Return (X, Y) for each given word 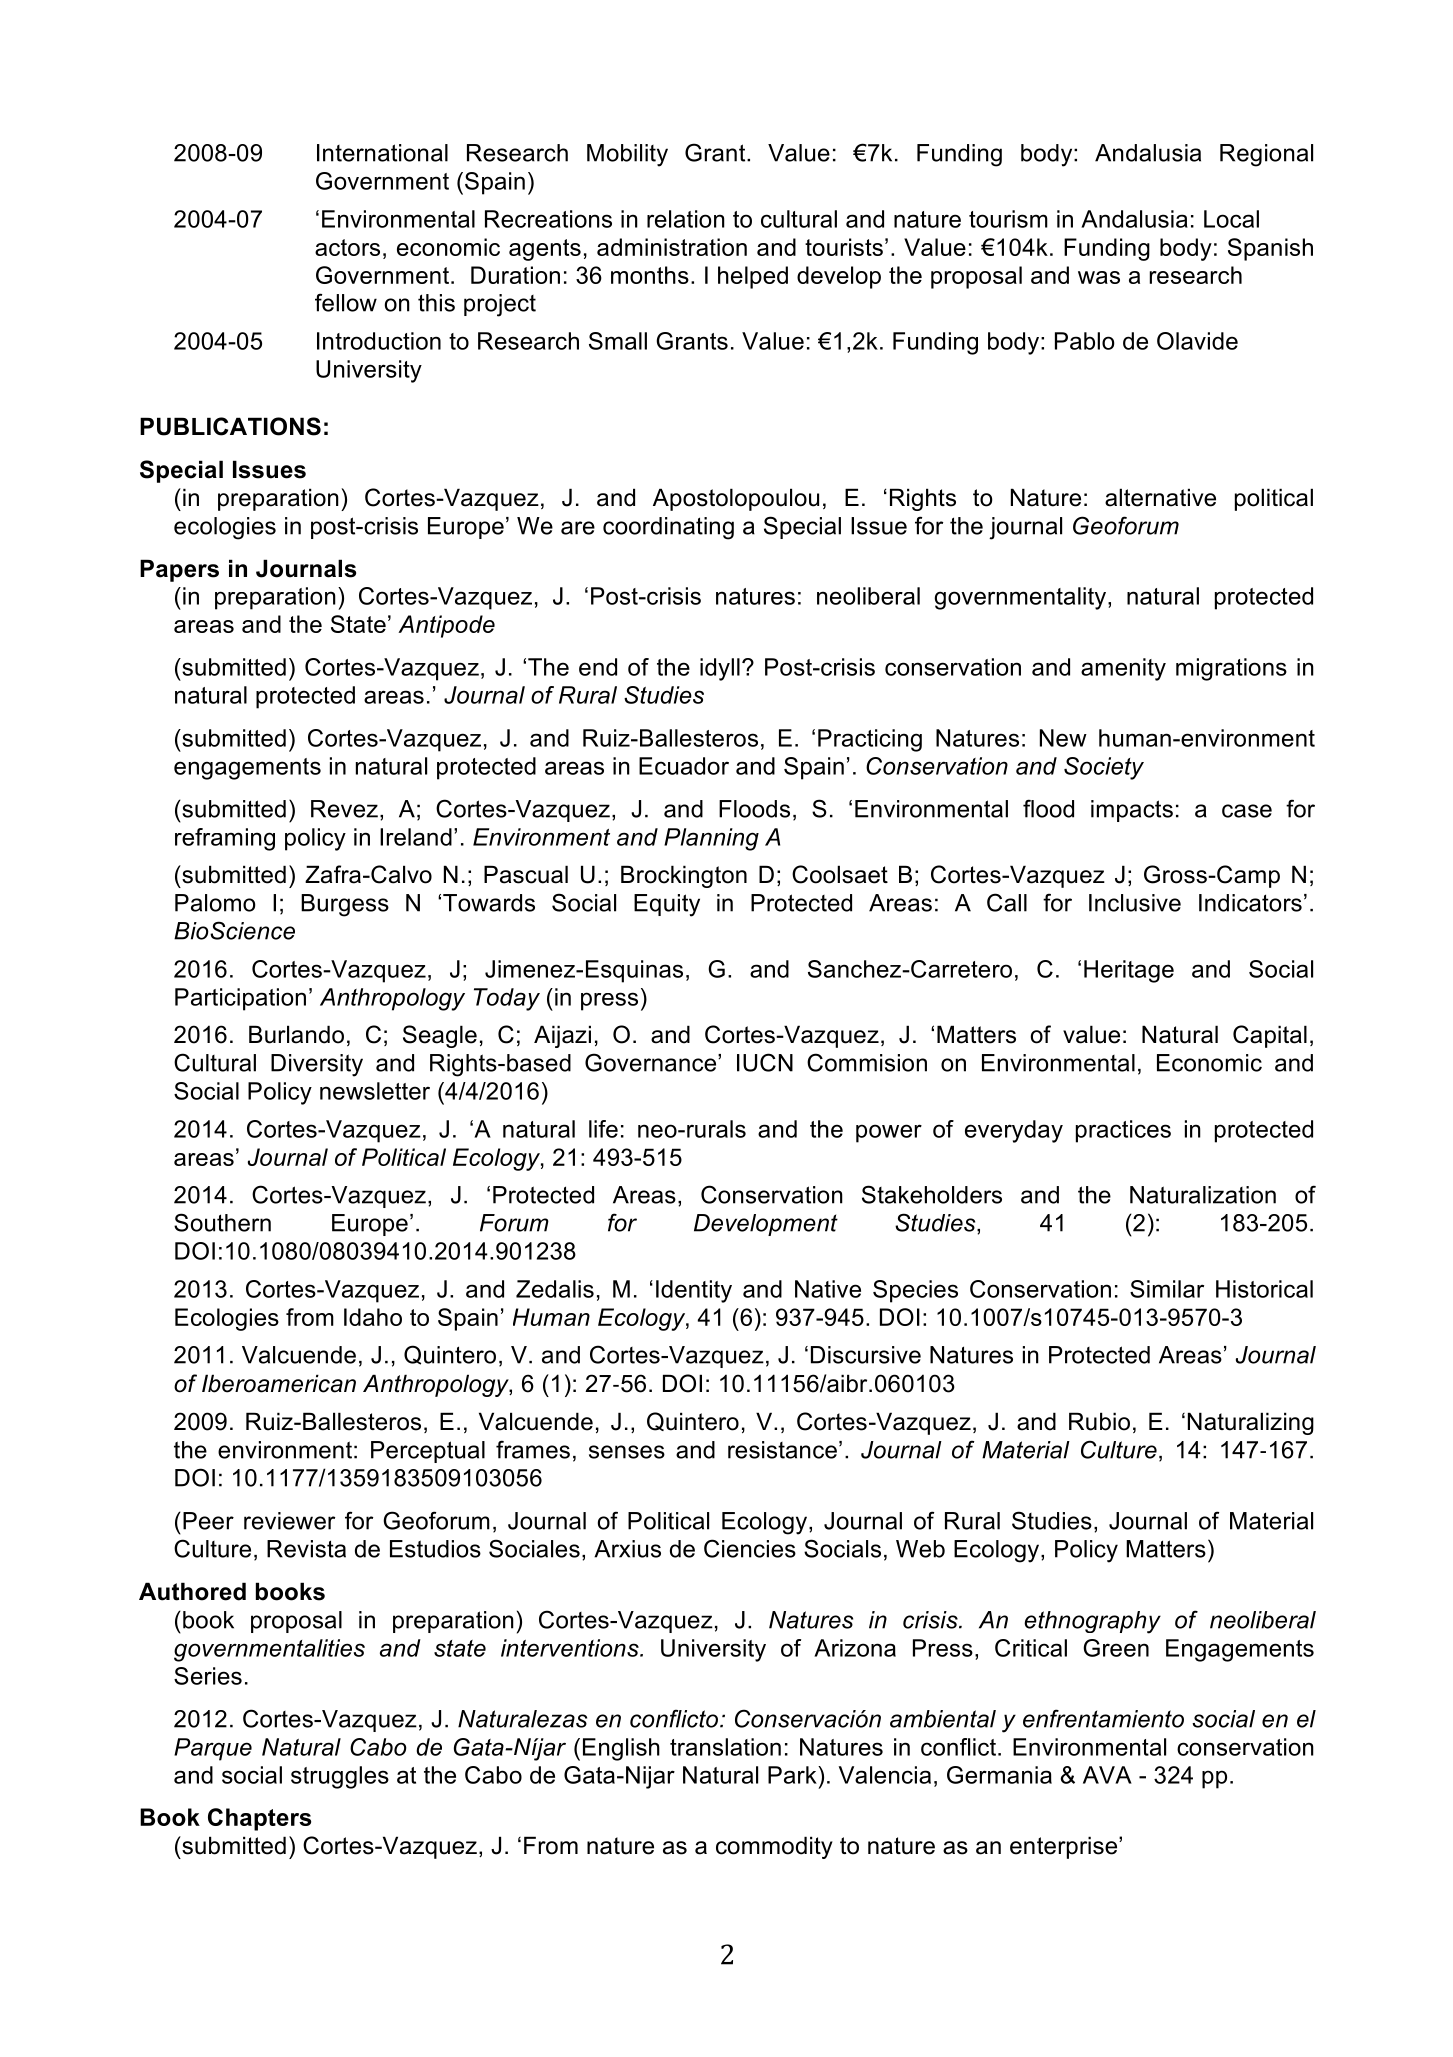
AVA (1107, 1775)
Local (1231, 219)
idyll (720, 669)
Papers (179, 570)
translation (725, 1747)
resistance (782, 1450)
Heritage (1129, 971)
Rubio (1099, 1421)
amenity (1123, 669)
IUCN (765, 1062)
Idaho (373, 1317)
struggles (340, 1777)
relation (686, 219)
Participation (240, 999)
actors (347, 247)
